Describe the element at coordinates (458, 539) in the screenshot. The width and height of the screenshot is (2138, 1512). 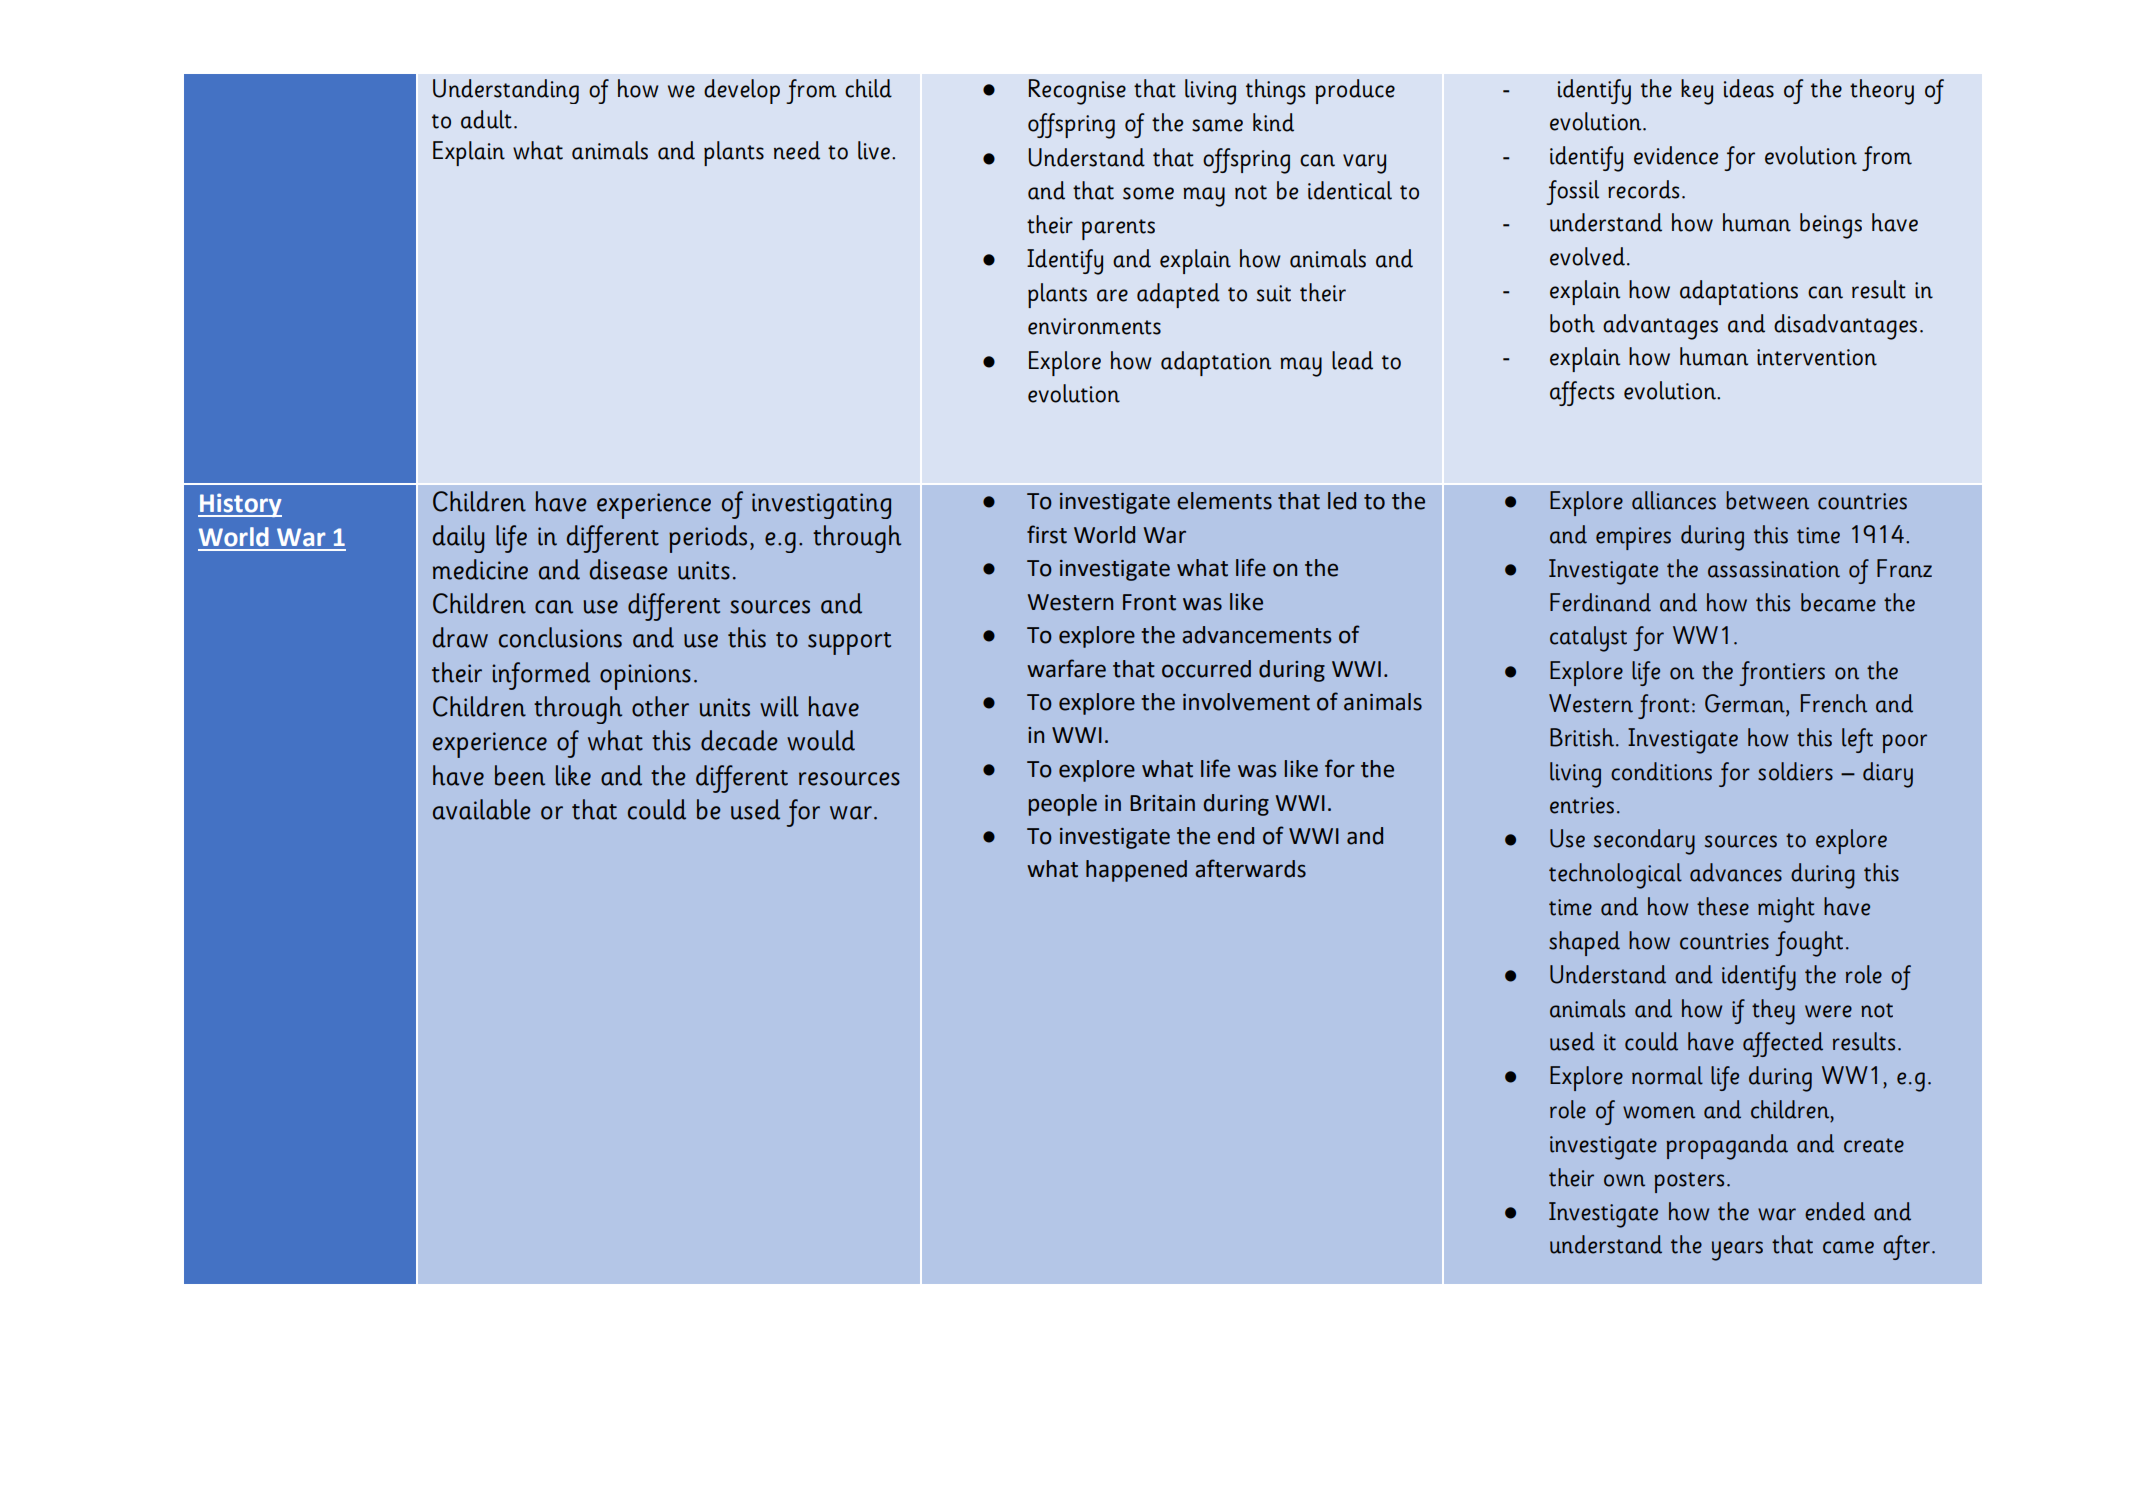
I see `daily` at that location.
